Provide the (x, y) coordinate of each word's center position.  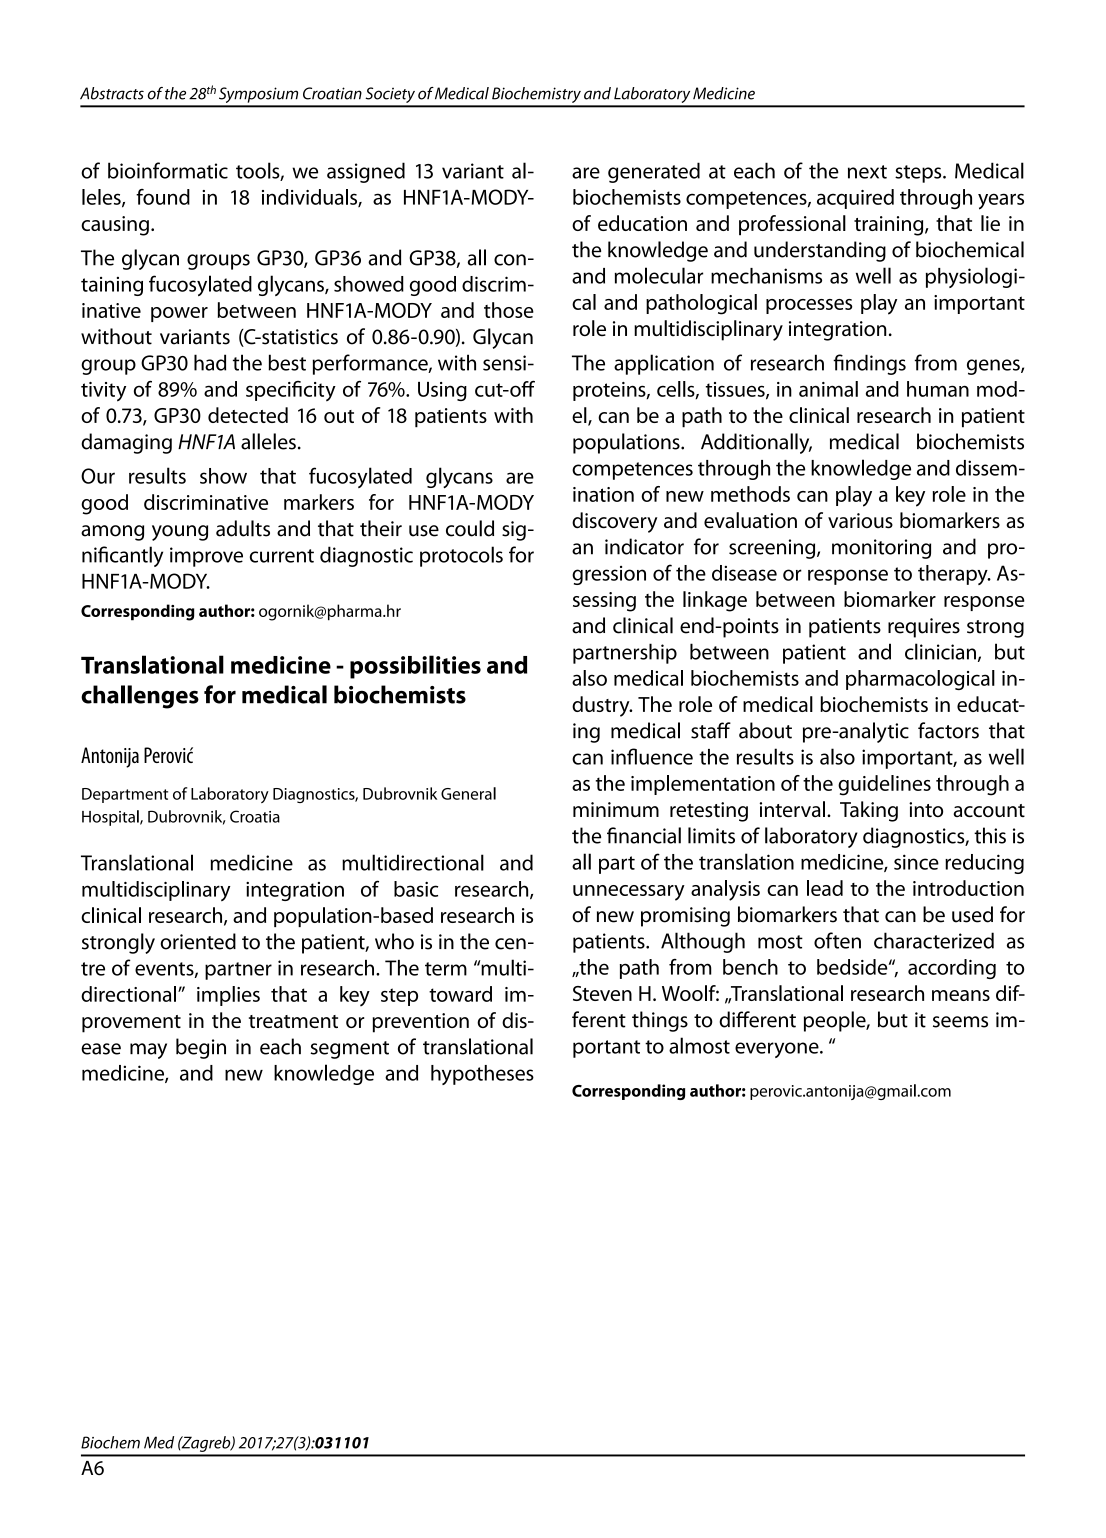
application (664, 364)
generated (654, 172)
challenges (140, 697)
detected (248, 415)
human (938, 389)
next (867, 172)
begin (201, 1048)
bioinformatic (168, 170)
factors (948, 730)
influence (652, 756)
